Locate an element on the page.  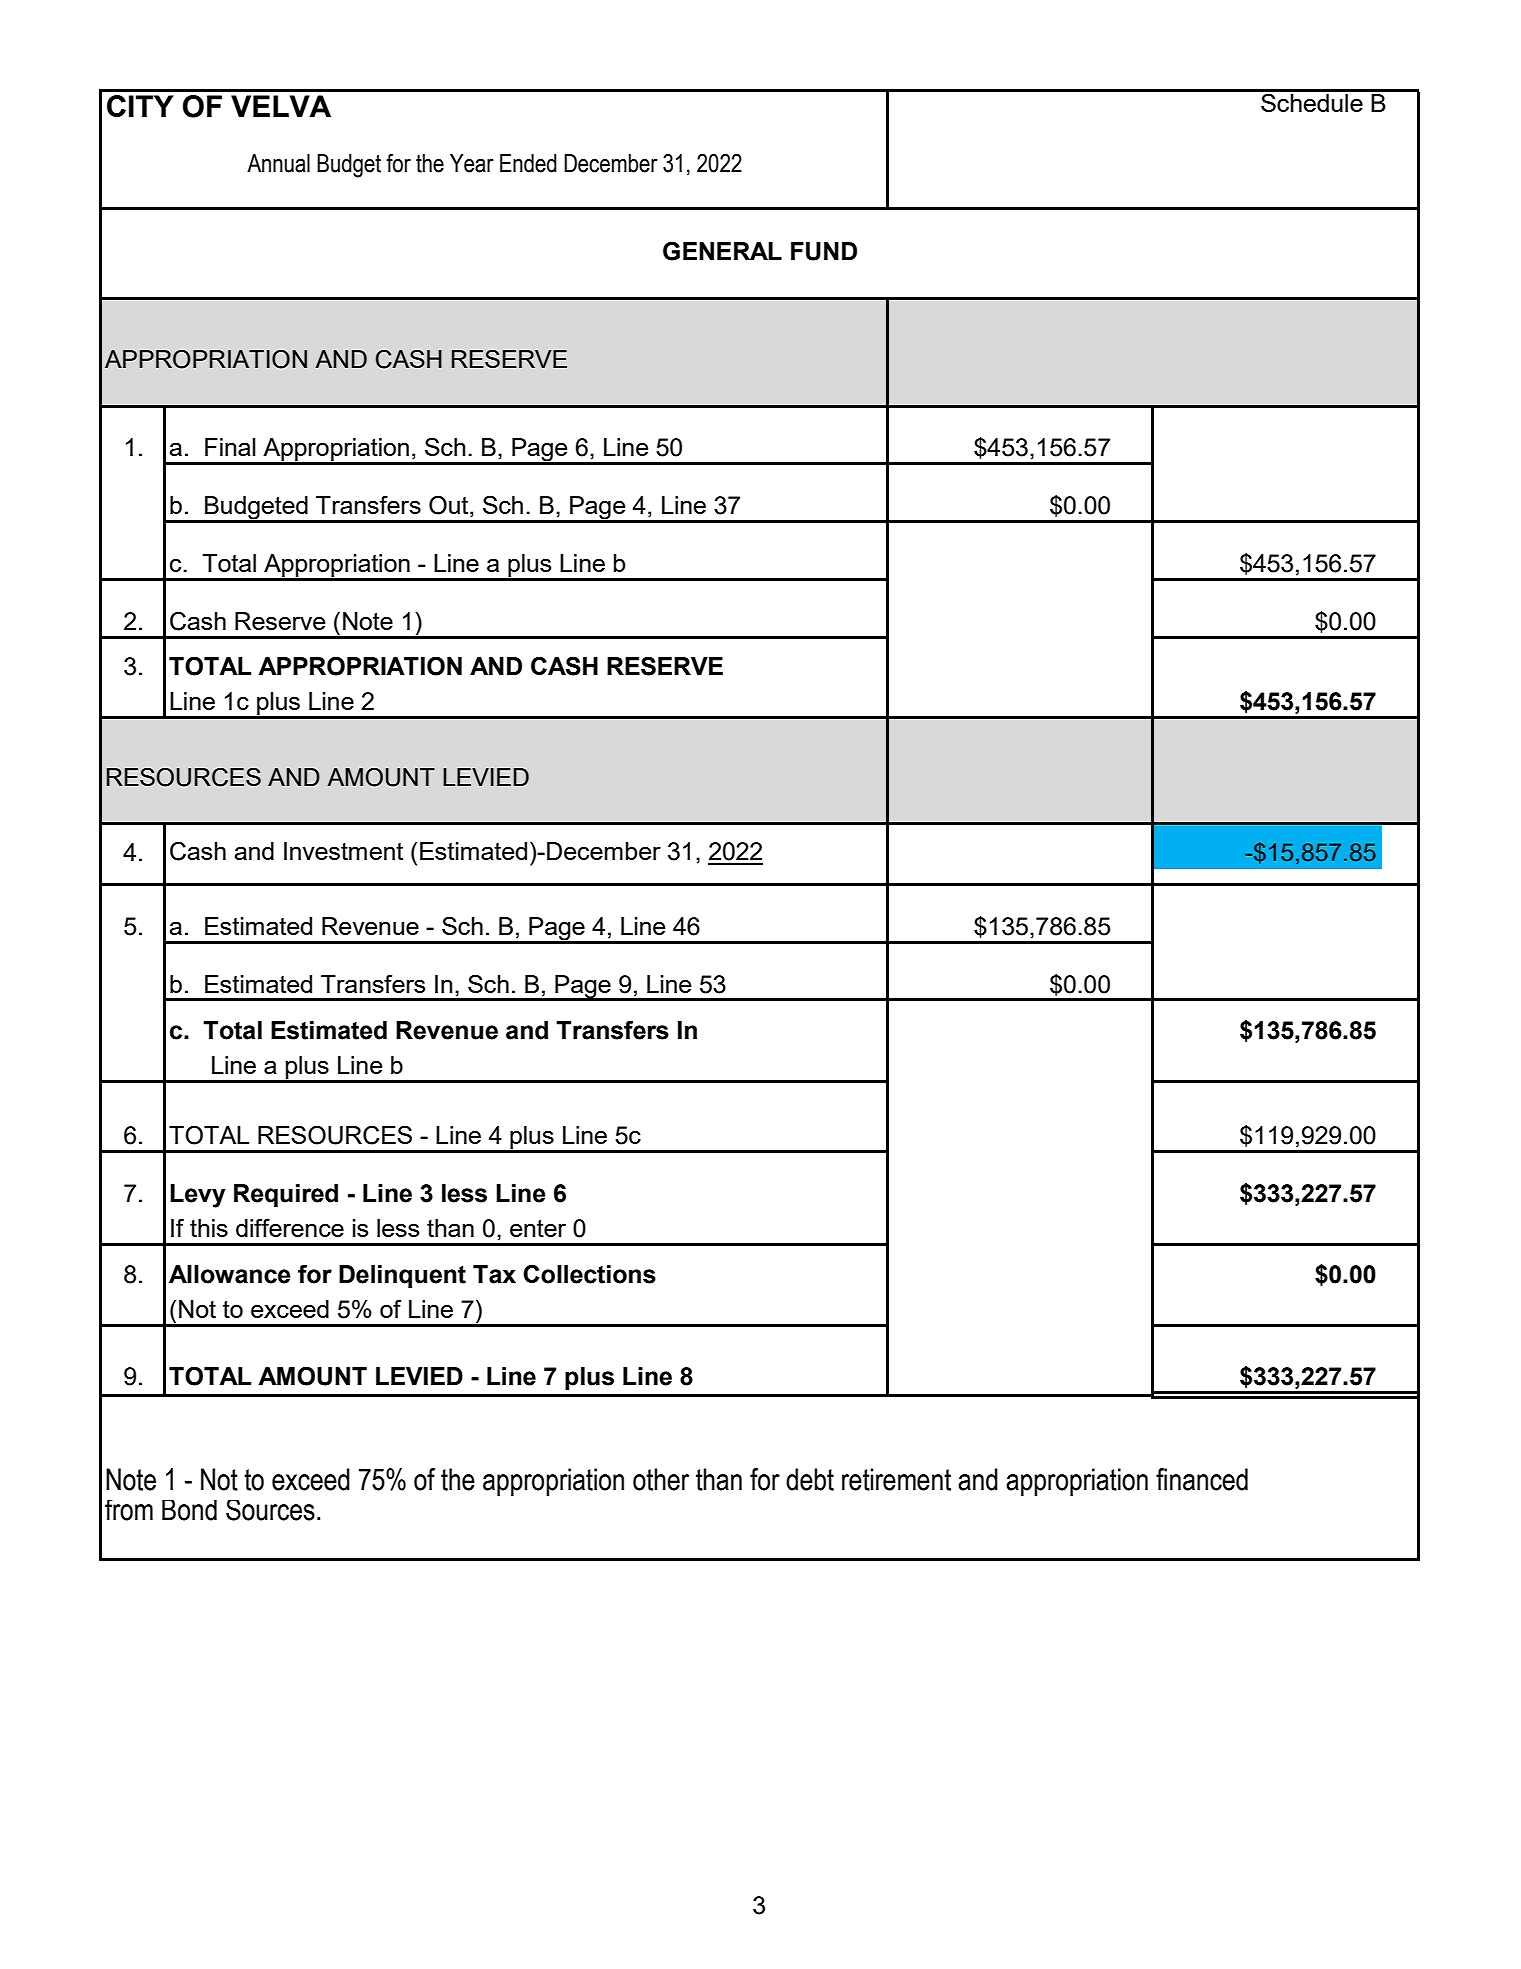
Collections is located at coordinates (589, 1274).
